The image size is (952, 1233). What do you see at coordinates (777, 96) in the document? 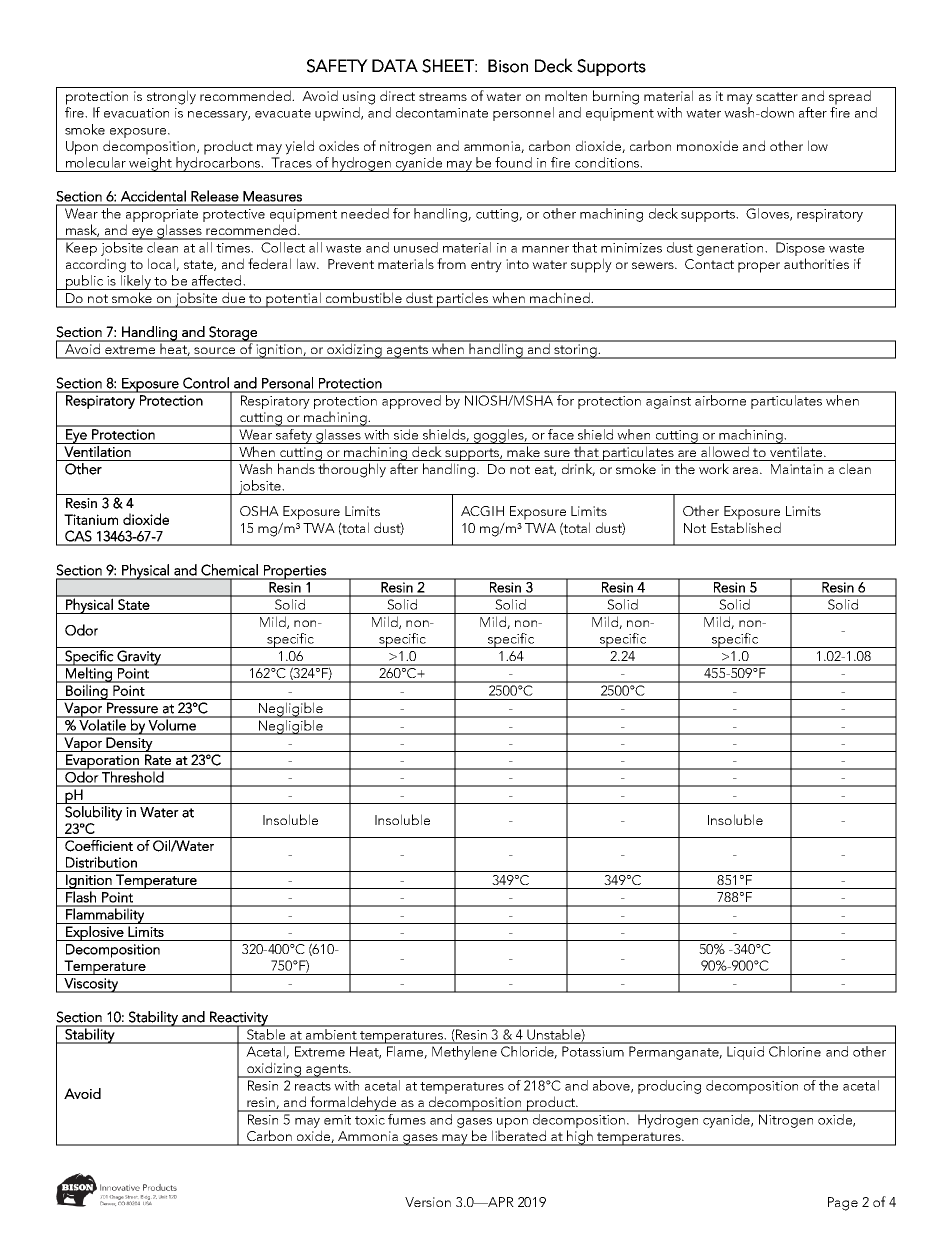
I see `scatter` at bounding box center [777, 96].
